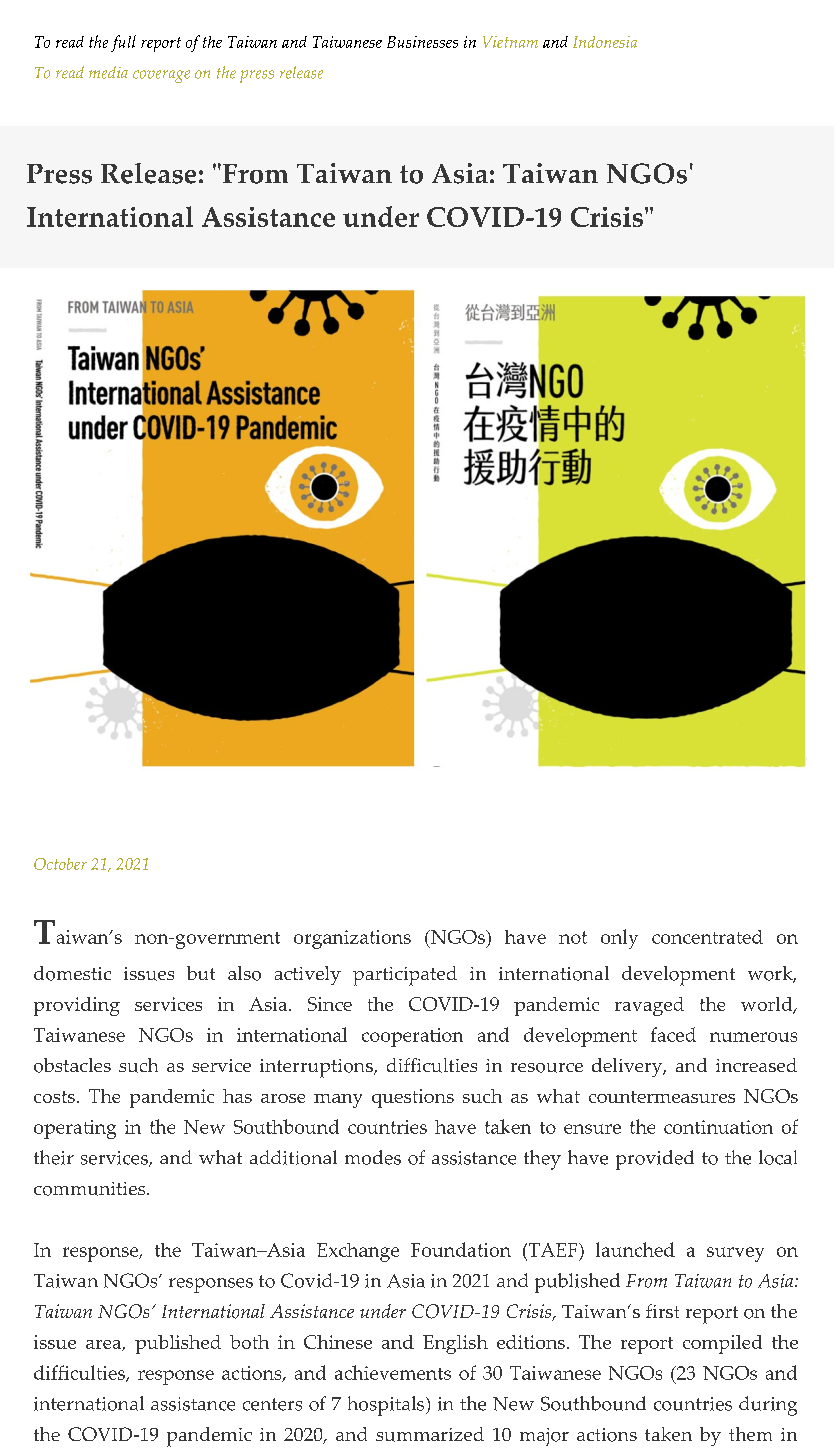 The width and height of the page is (835, 1456). What do you see at coordinates (352, 939) in the page?
I see `organizations` at bounding box center [352, 939].
